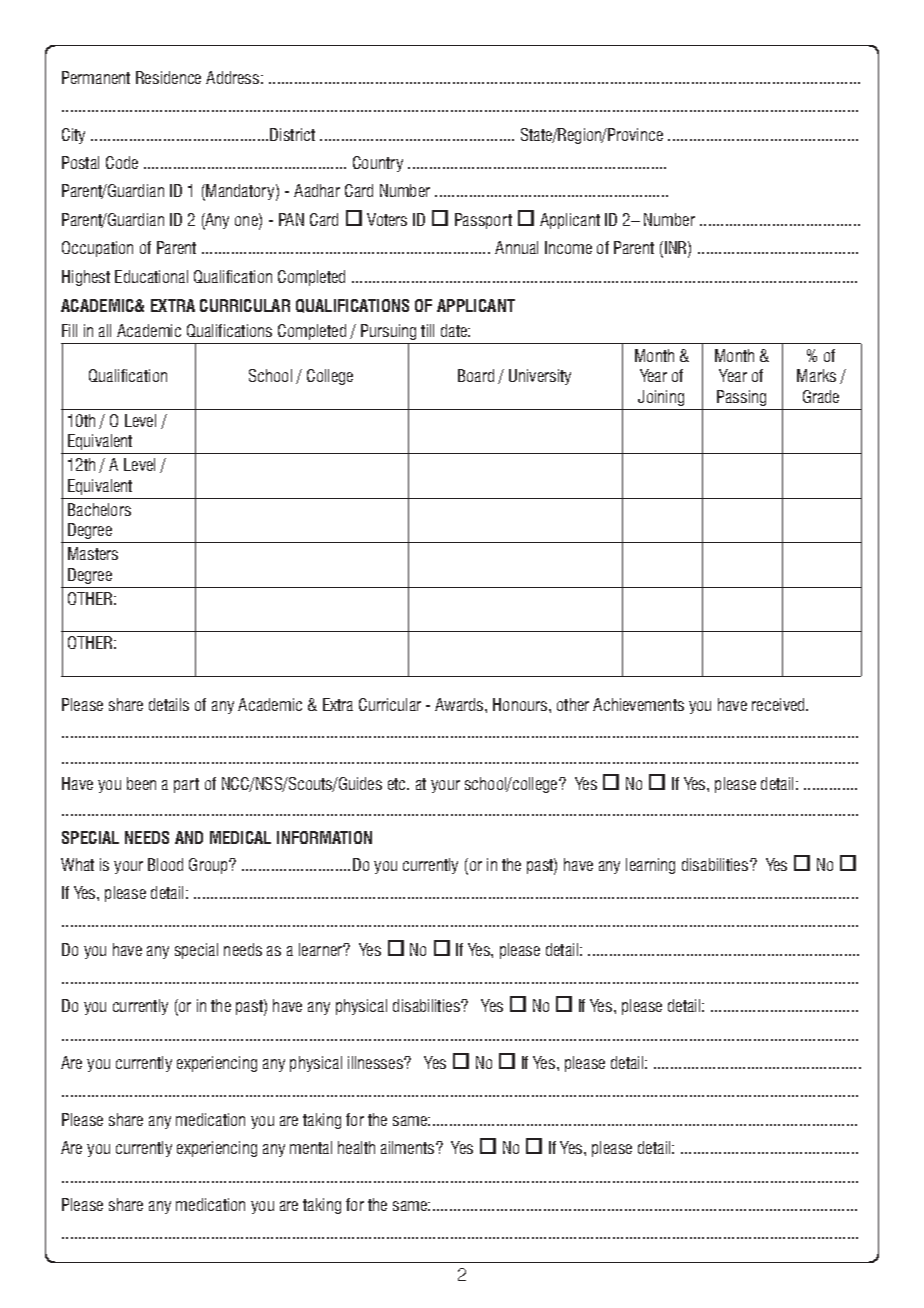 This screenshot has width=924, height=1308. What do you see at coordinates (650, 866) in the screenshot?
I see `learning` at bounding box center [650, 866].
